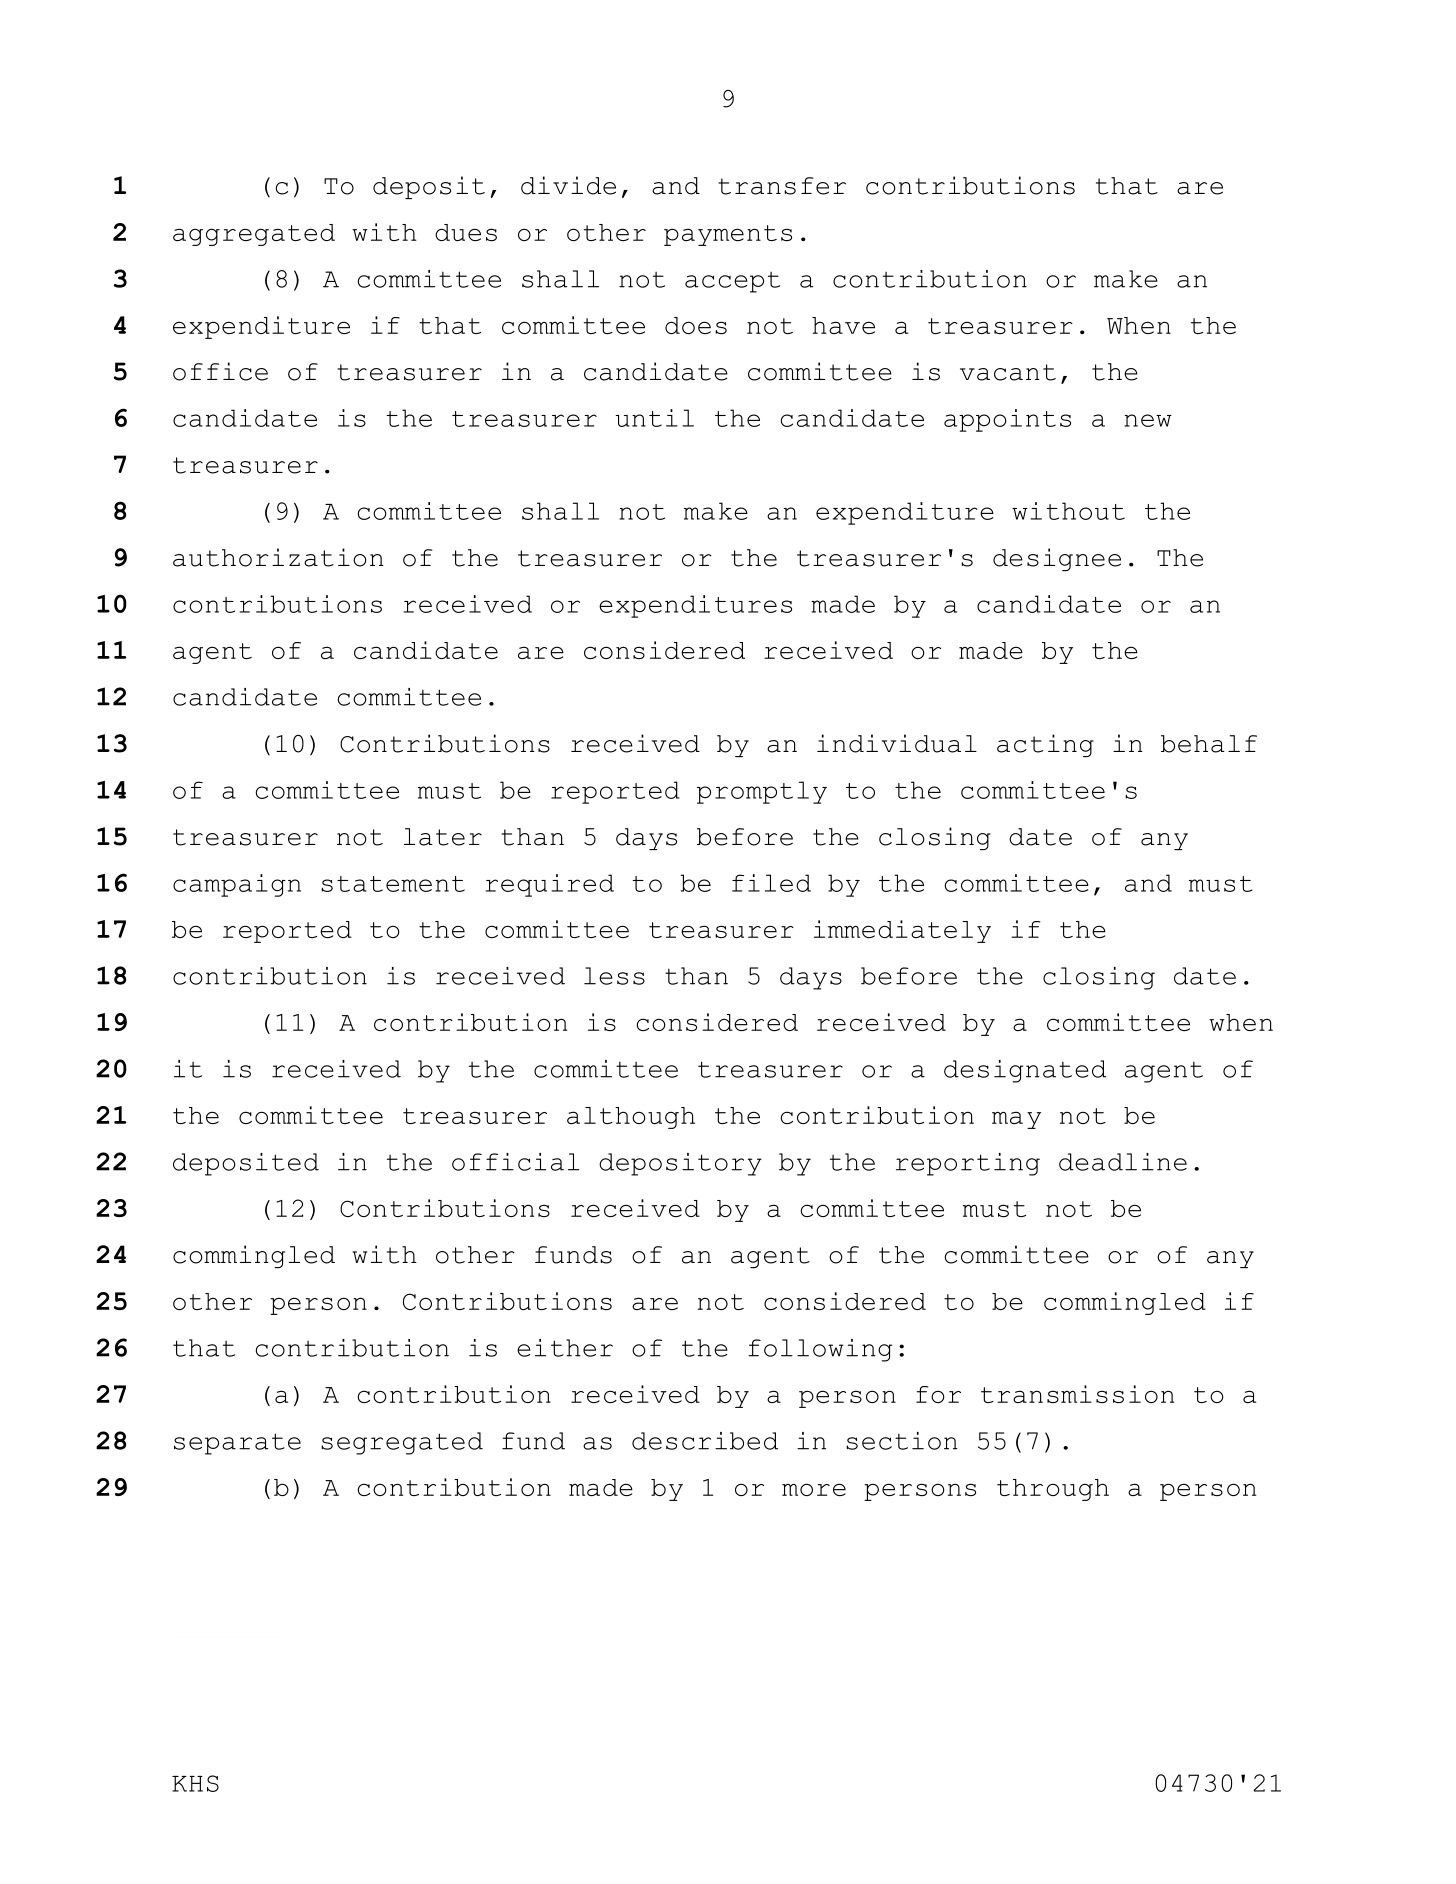  Describe the element at coordinates (728, 235) in the document. I see `payments` at that location.
